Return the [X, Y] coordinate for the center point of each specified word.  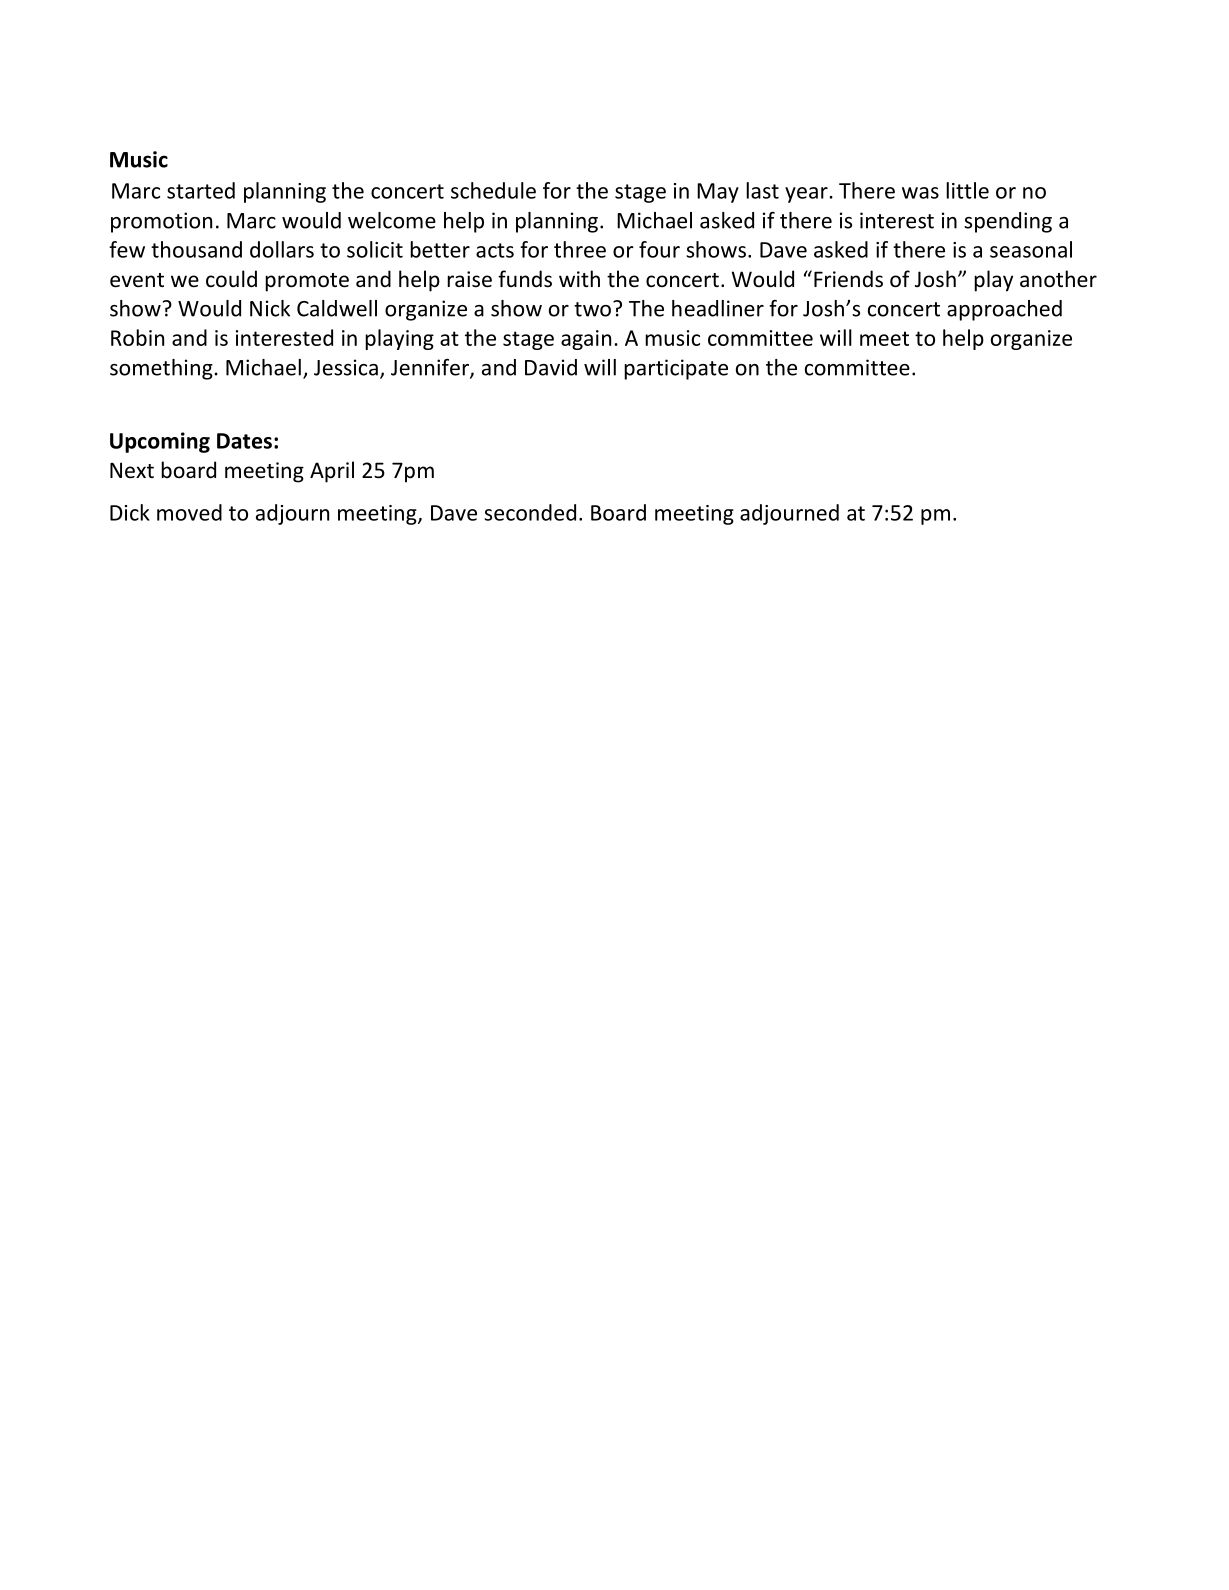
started [201, 190]
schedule [493, 190]
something [161, 369]
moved [189, 512]
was [920, 193]
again [586, 340]
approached [1004, 310]
